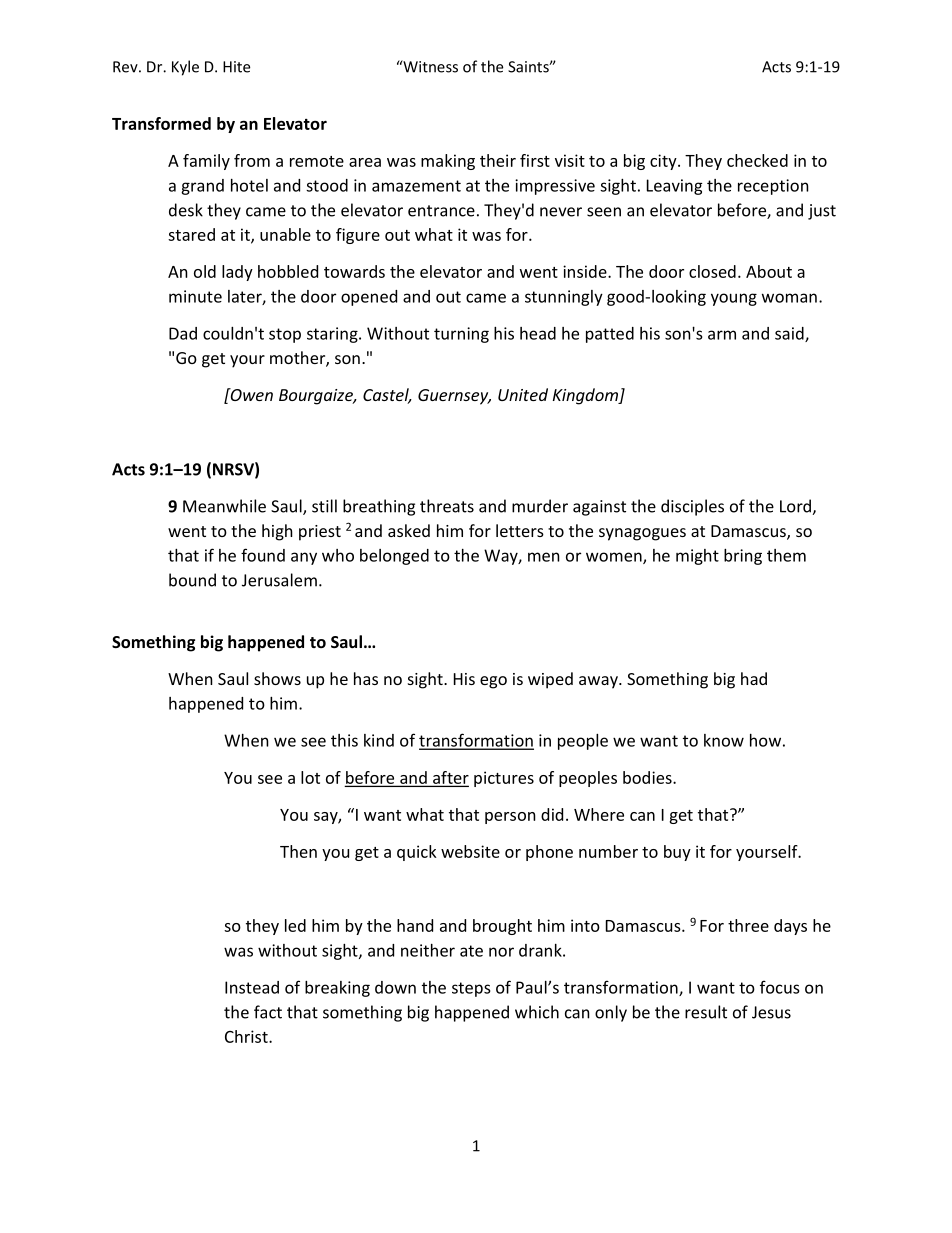 The image size is (952, 1233). What do you see at coordinates (523, 394) in the screenshot?
I see `United` at bounding box center [523, 394].
